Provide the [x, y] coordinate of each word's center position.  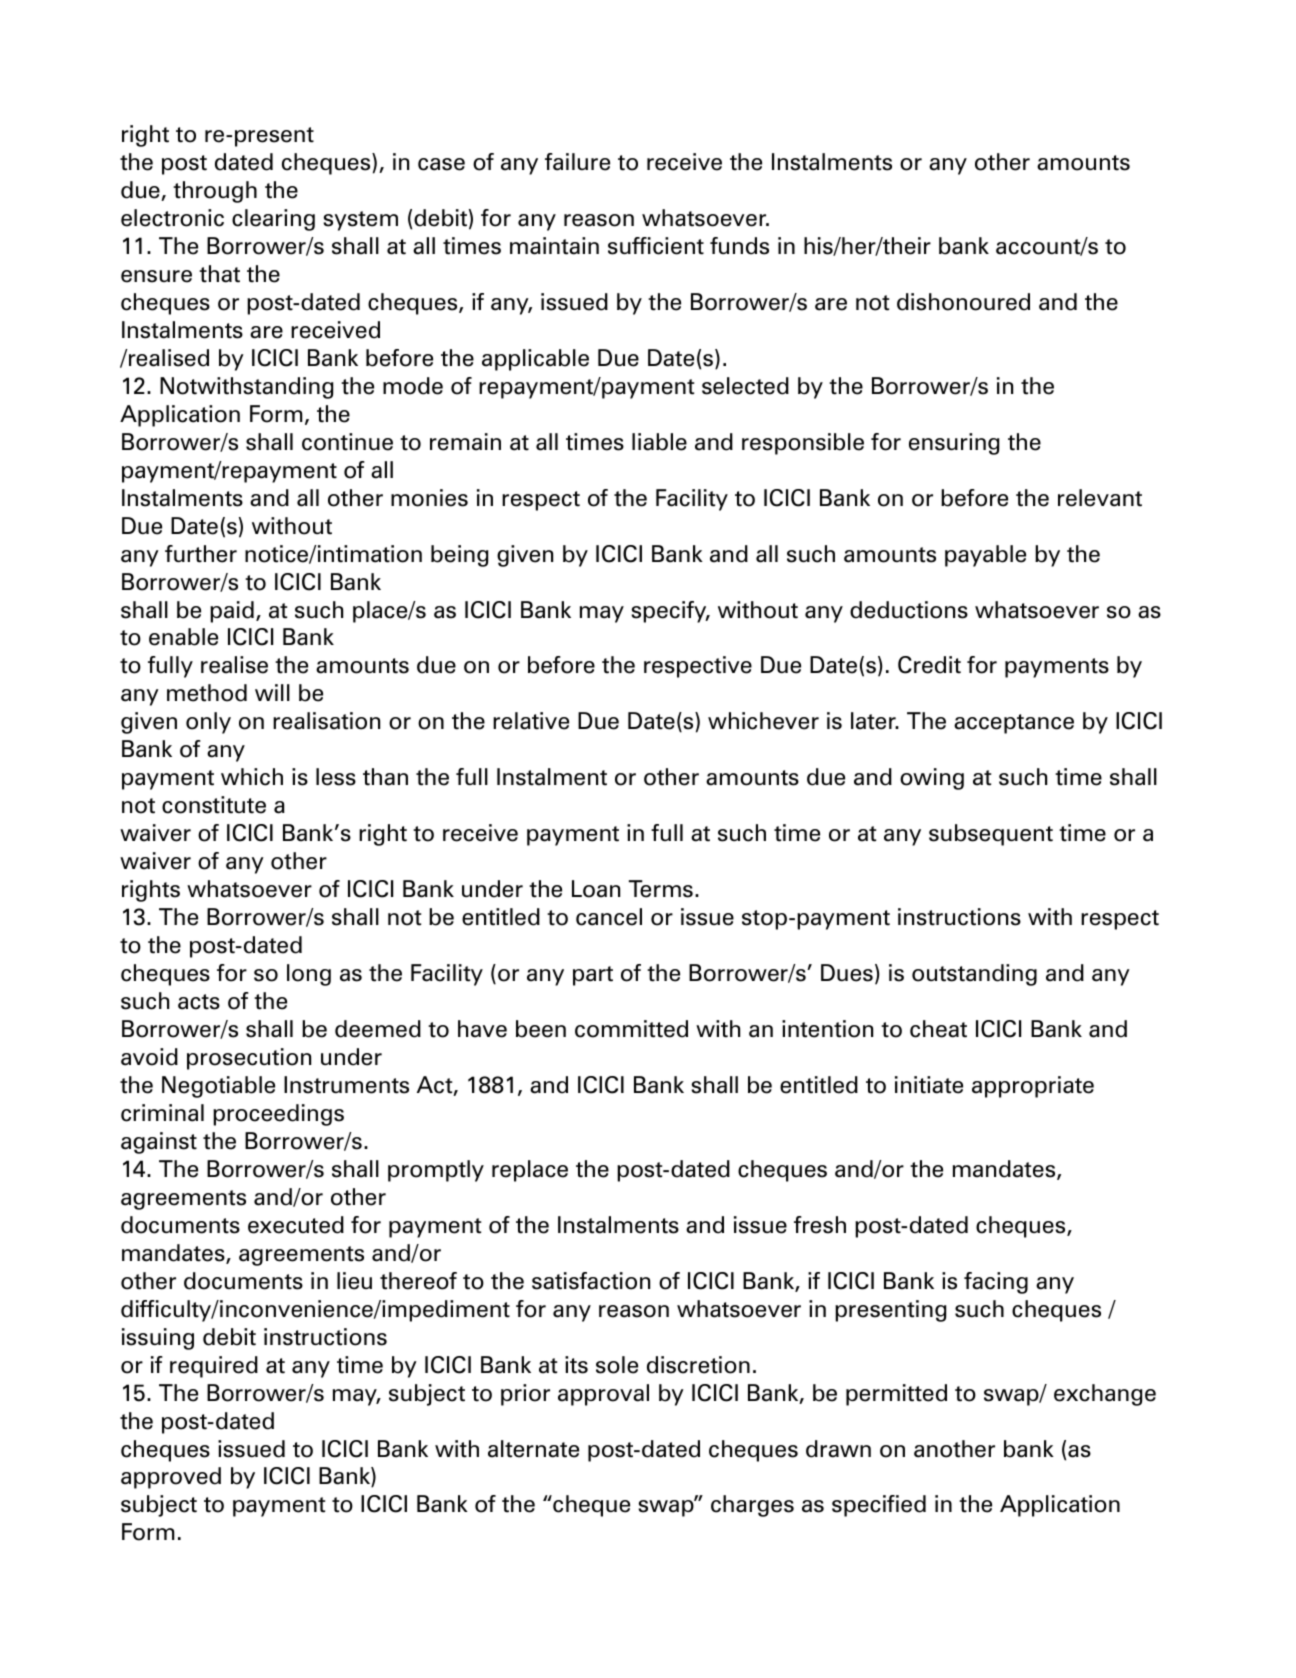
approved [171, 1478]
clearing [273, 220]
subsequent [991, 835]
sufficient [656, 246]
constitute [214, 805]
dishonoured [963, 302]
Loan [596, 889]
